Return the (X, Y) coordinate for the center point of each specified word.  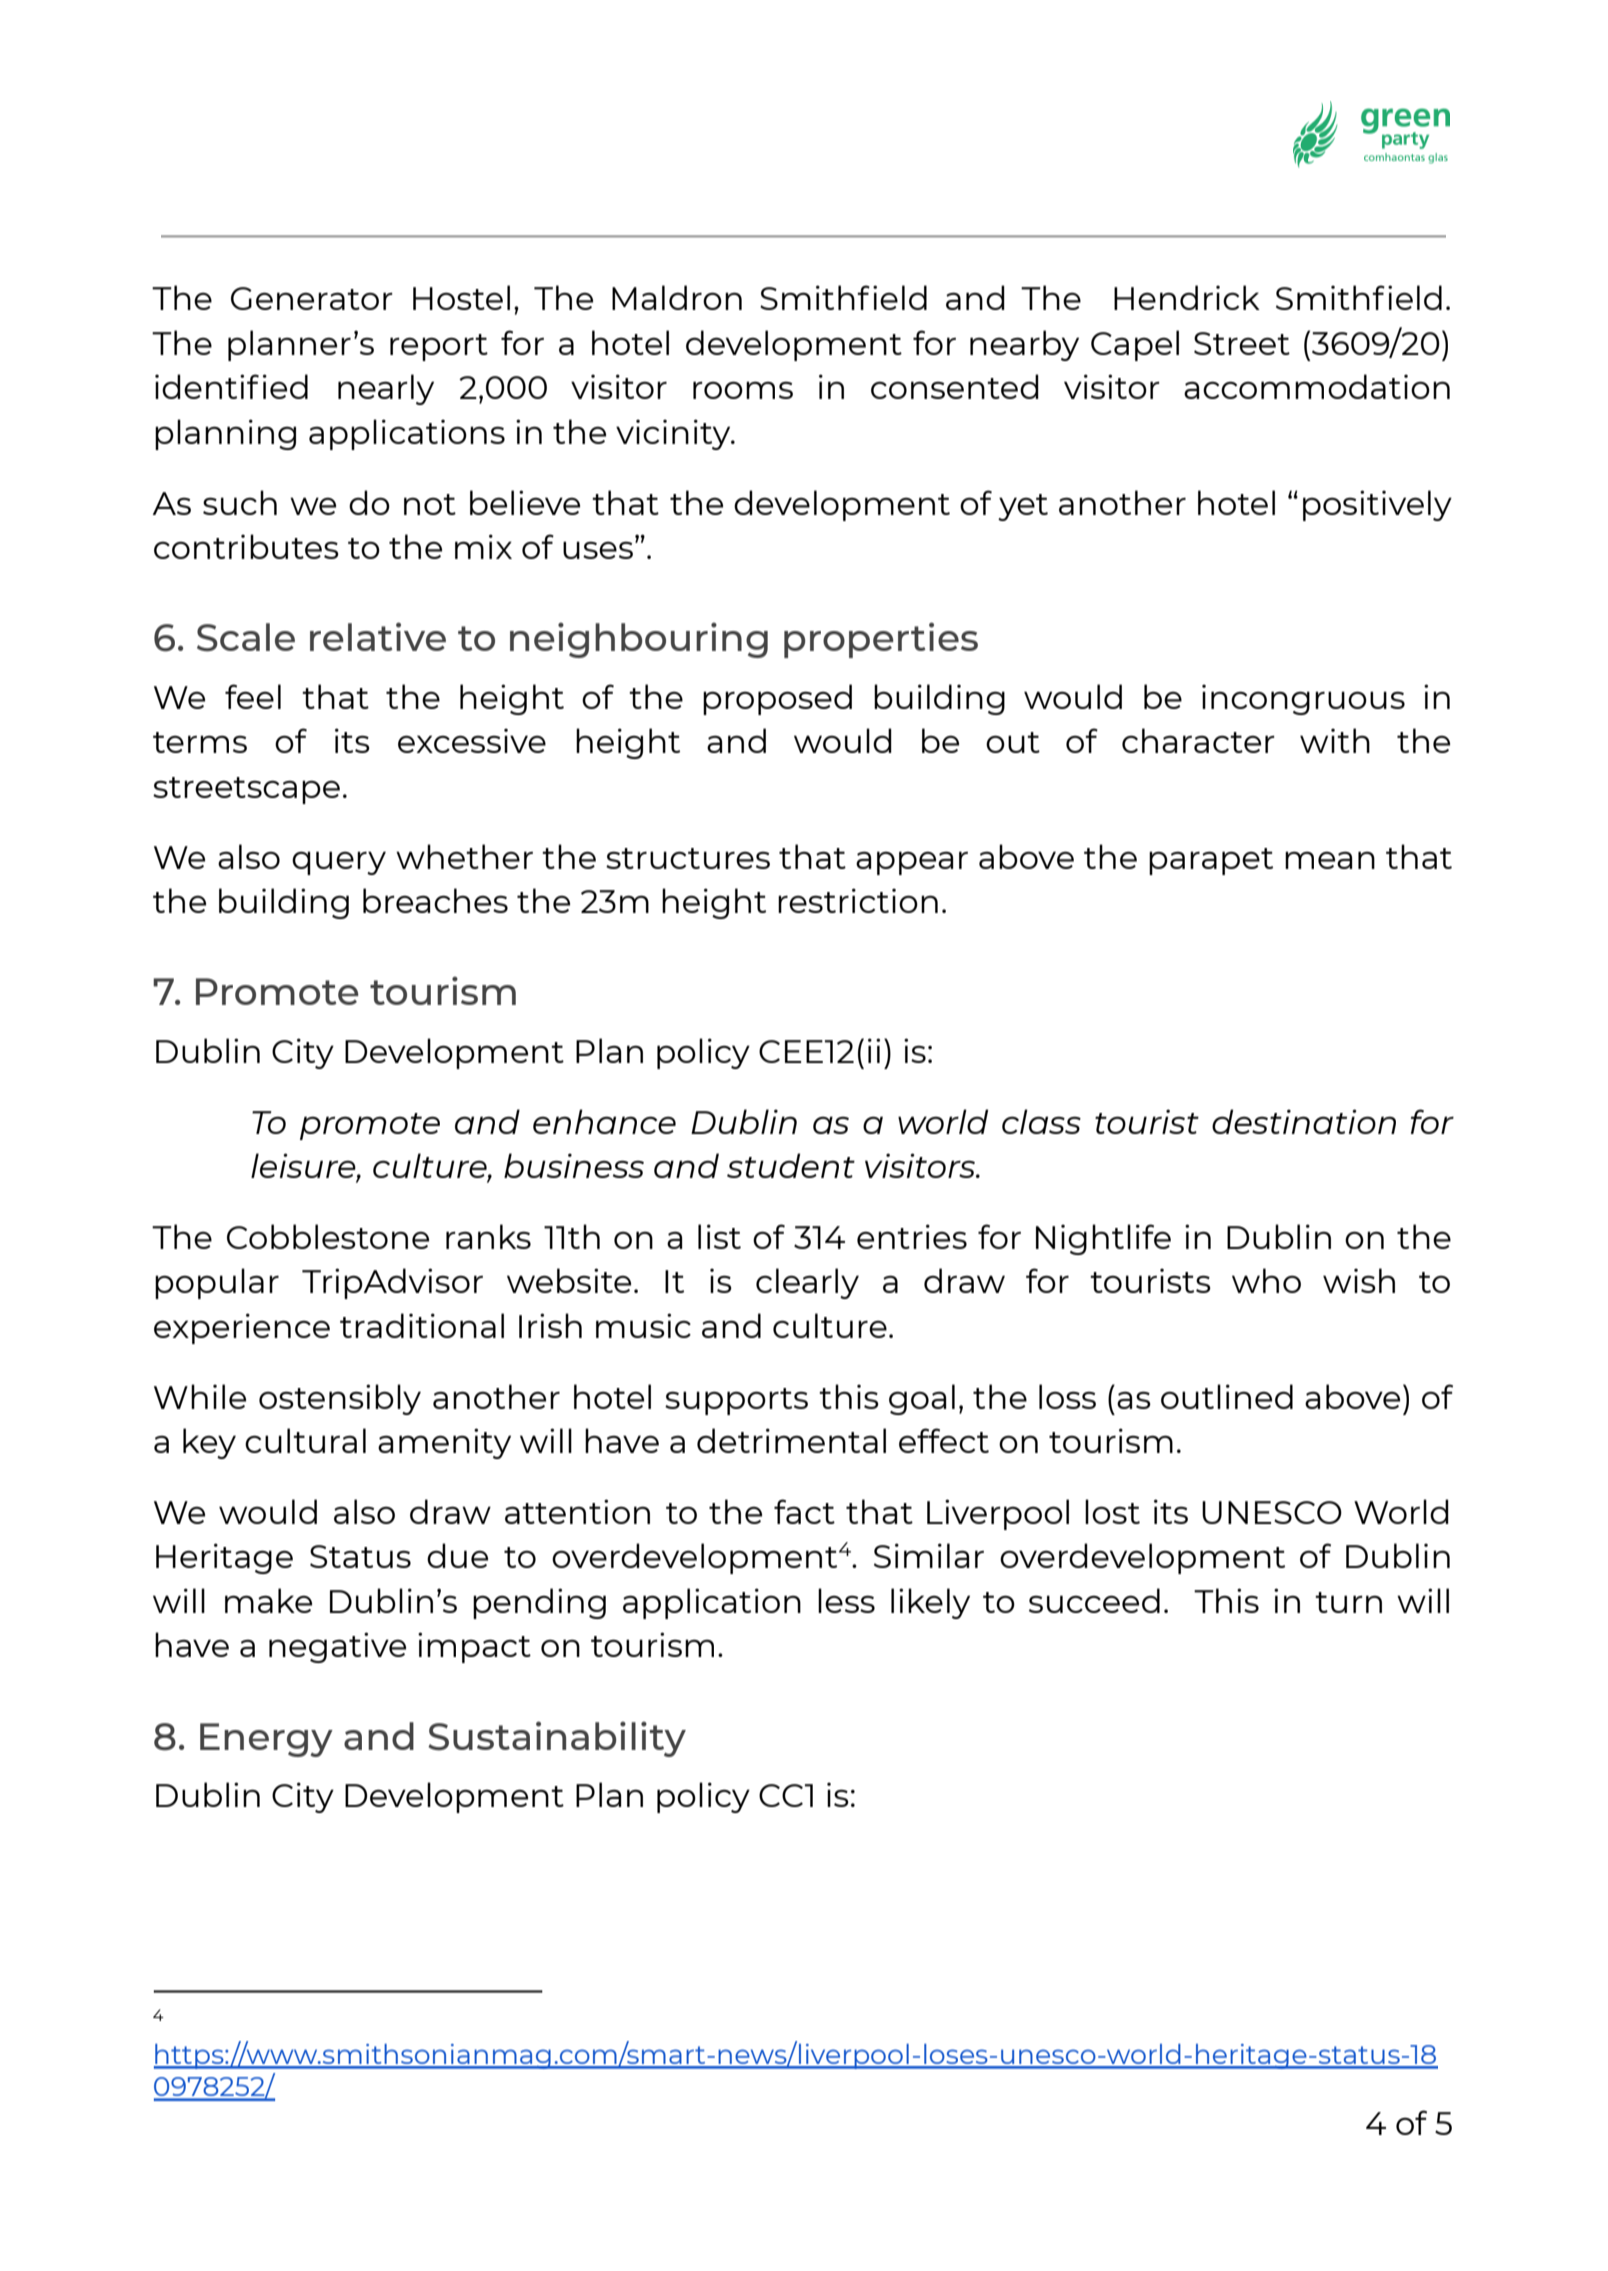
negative (337, 1647)
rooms (743, 390)
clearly (807, 1283)
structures (688, 858)
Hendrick (1187, 297)
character (1198, 740)
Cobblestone (328, 1236)
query (339, 863)
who (1266, 1280)
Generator (312, 298)
